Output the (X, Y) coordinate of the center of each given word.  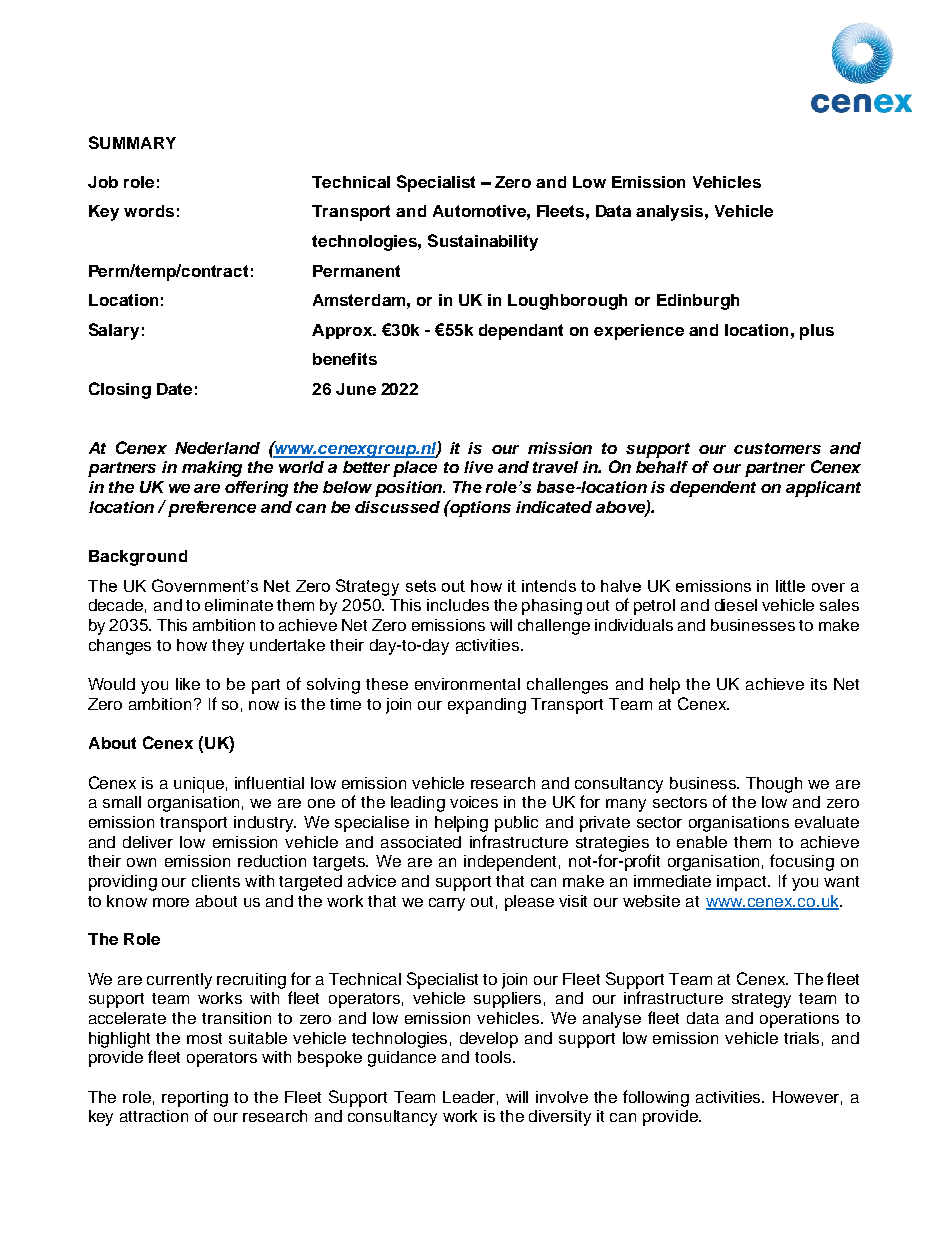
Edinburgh (698, 302)
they (228, 647)
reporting (195, 1099)
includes (458, 605)
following (656, 1098)
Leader (470, 1098)
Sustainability (483, 242)
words (149, 211)
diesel (736, 605)
